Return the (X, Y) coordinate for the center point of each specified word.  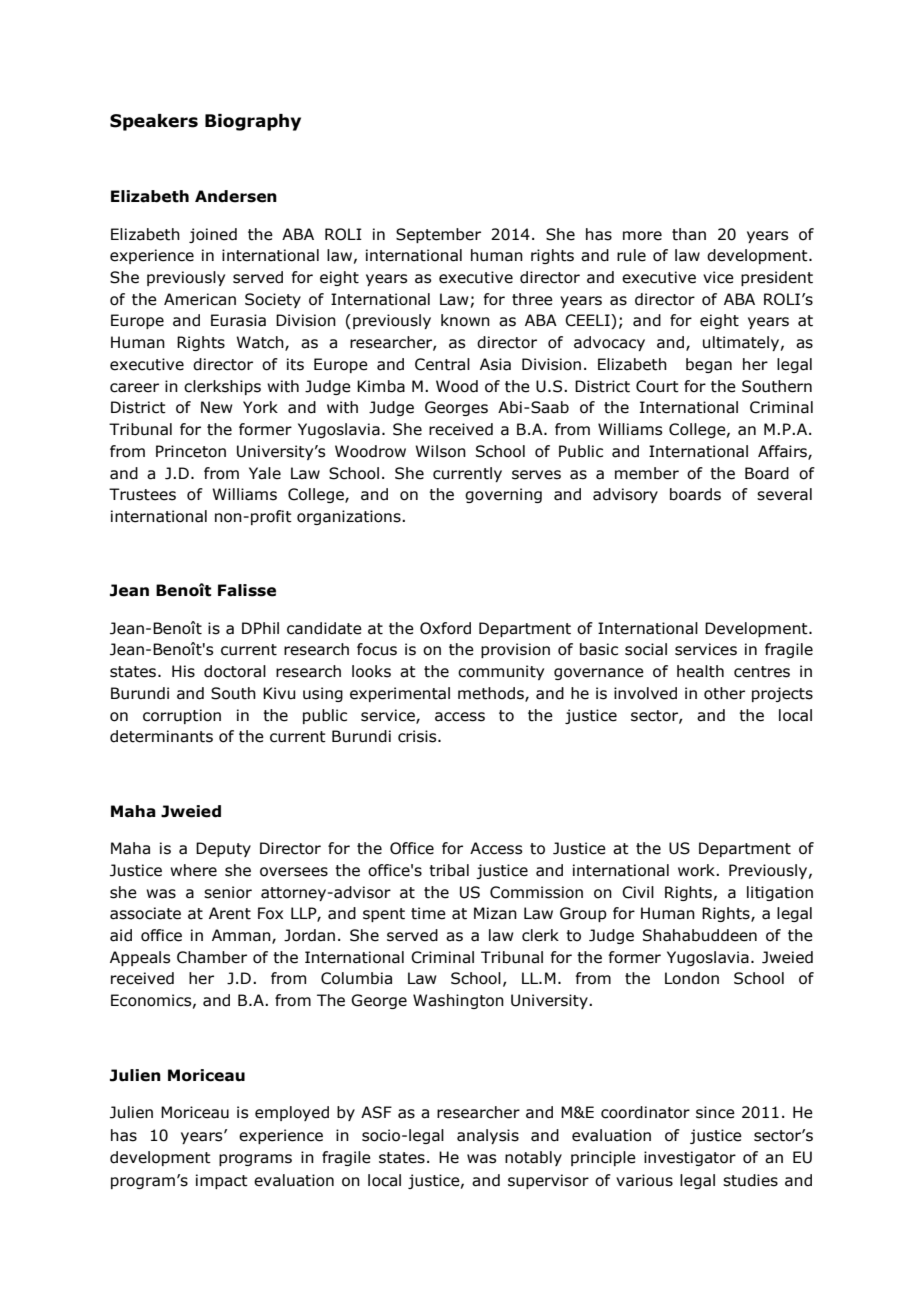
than (689, 234)
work (697, 870)
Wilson (440, 451)
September (438, 235)
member (647, 473)
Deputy (223, 849)
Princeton (191, 451)
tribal (449, 870)
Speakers (154, 122)
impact (222, 1181)
